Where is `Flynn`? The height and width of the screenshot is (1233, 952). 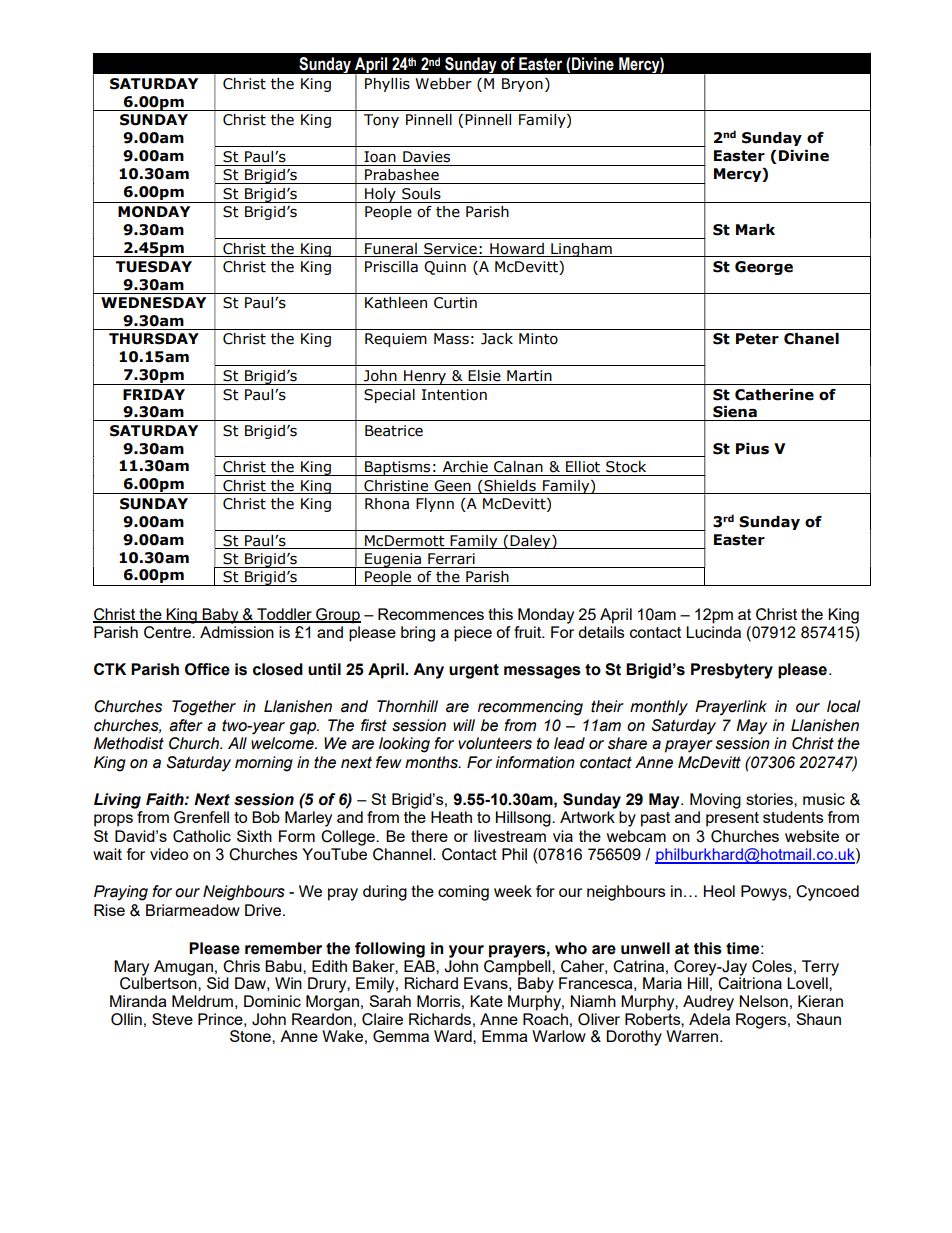 Flynn is located at coordinates (435, 505).
